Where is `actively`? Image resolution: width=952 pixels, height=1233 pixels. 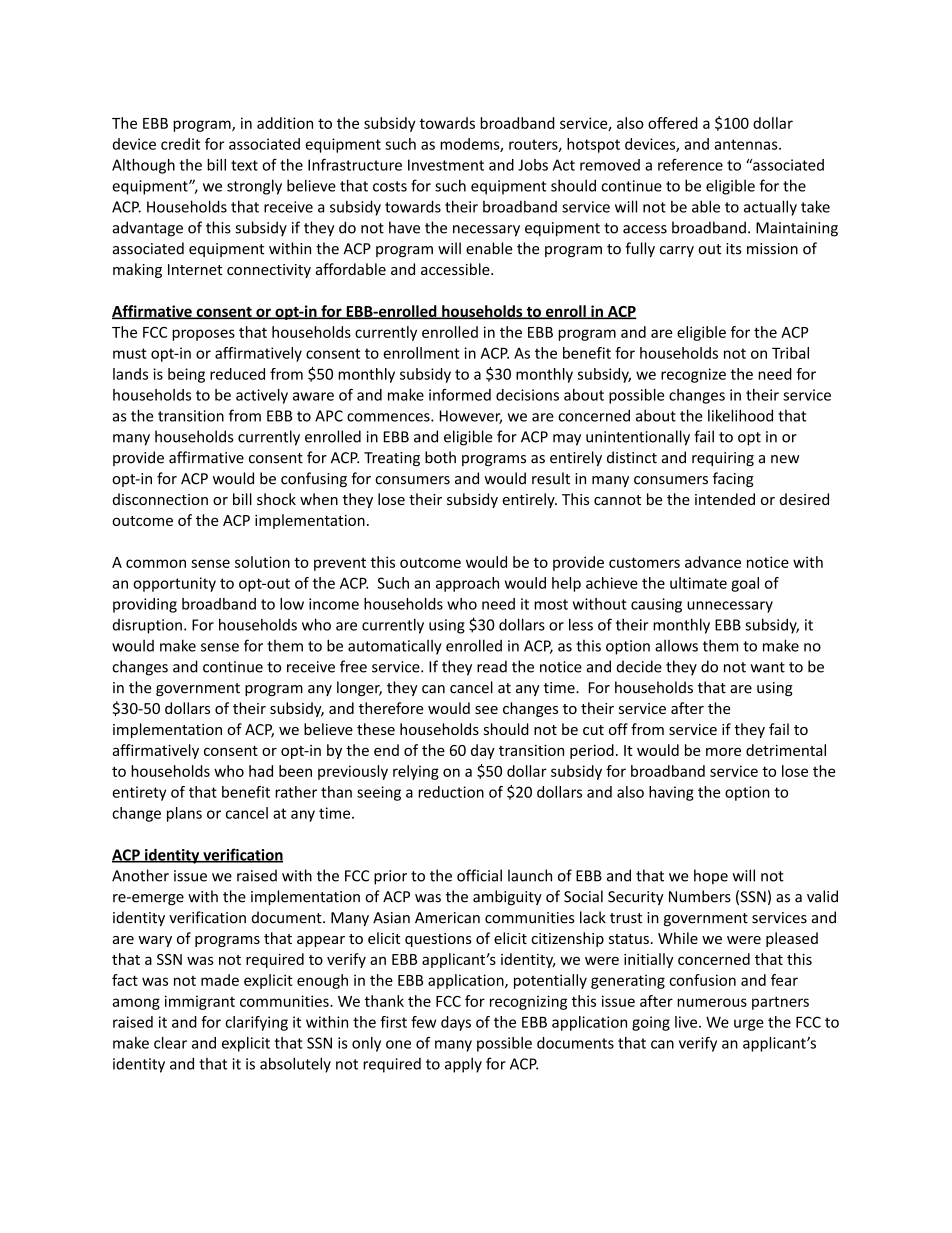
actively is located at coordinates (262, 396).
